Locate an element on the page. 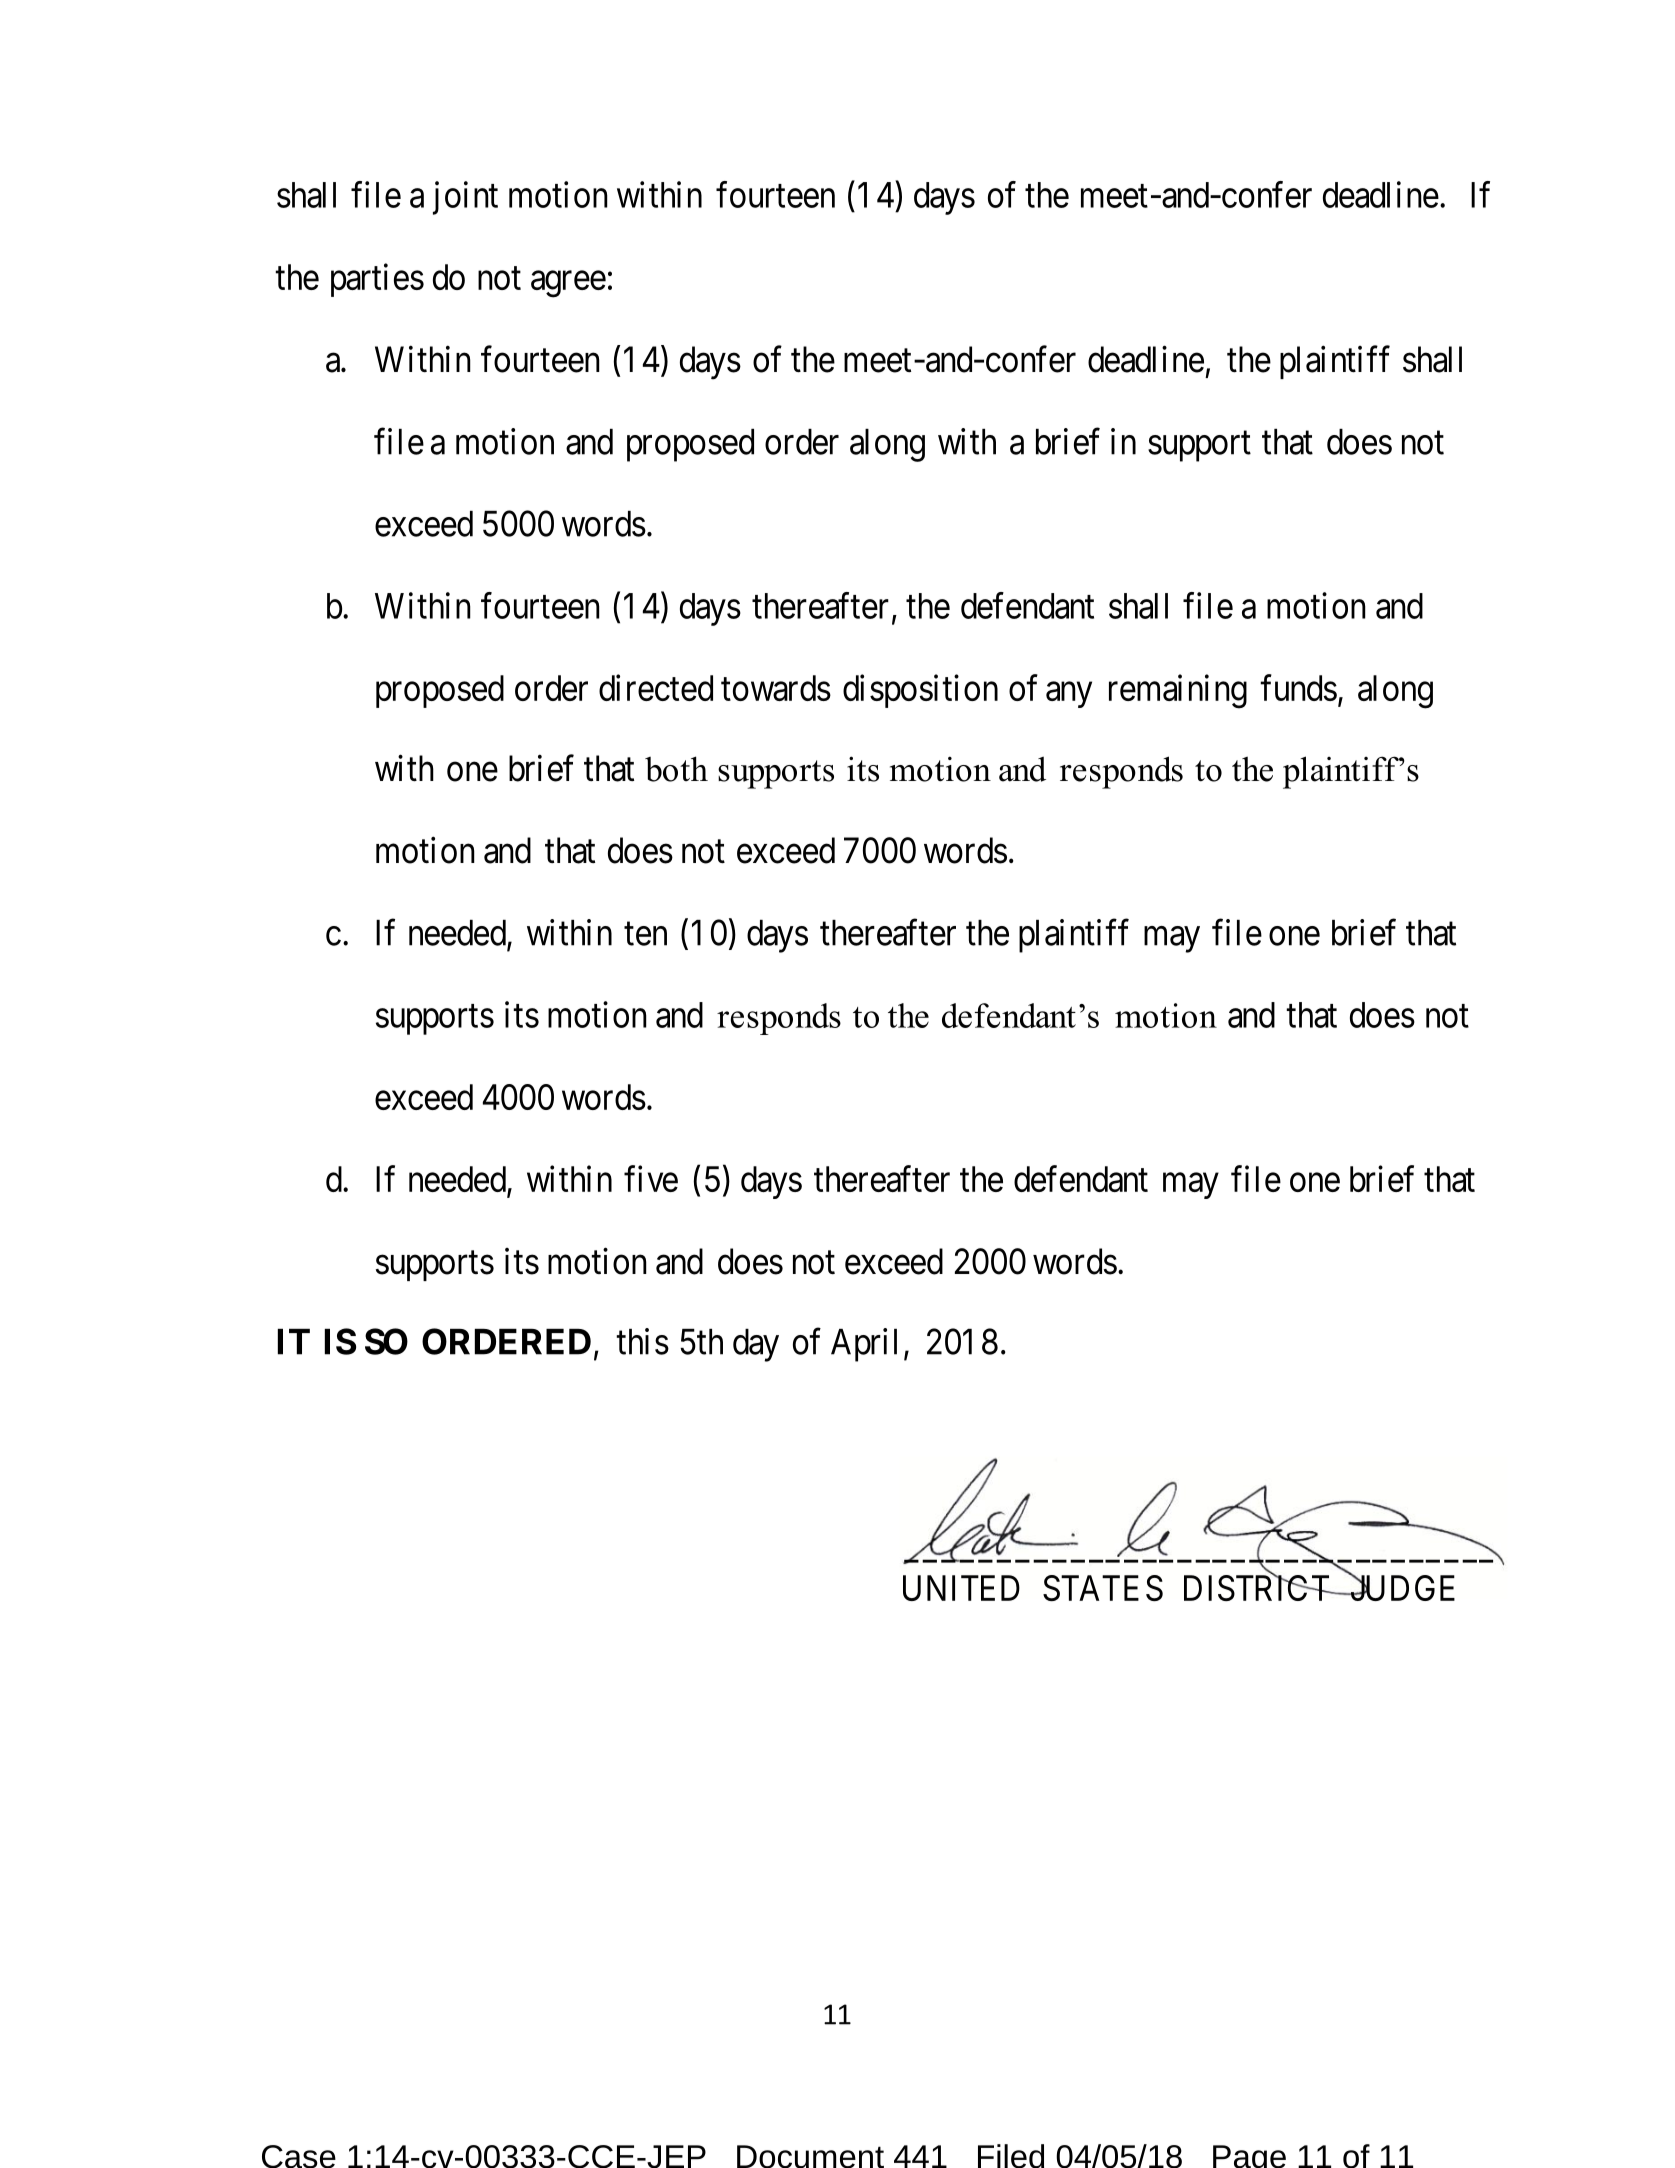  Document is located at coordinates (810, 2156).
